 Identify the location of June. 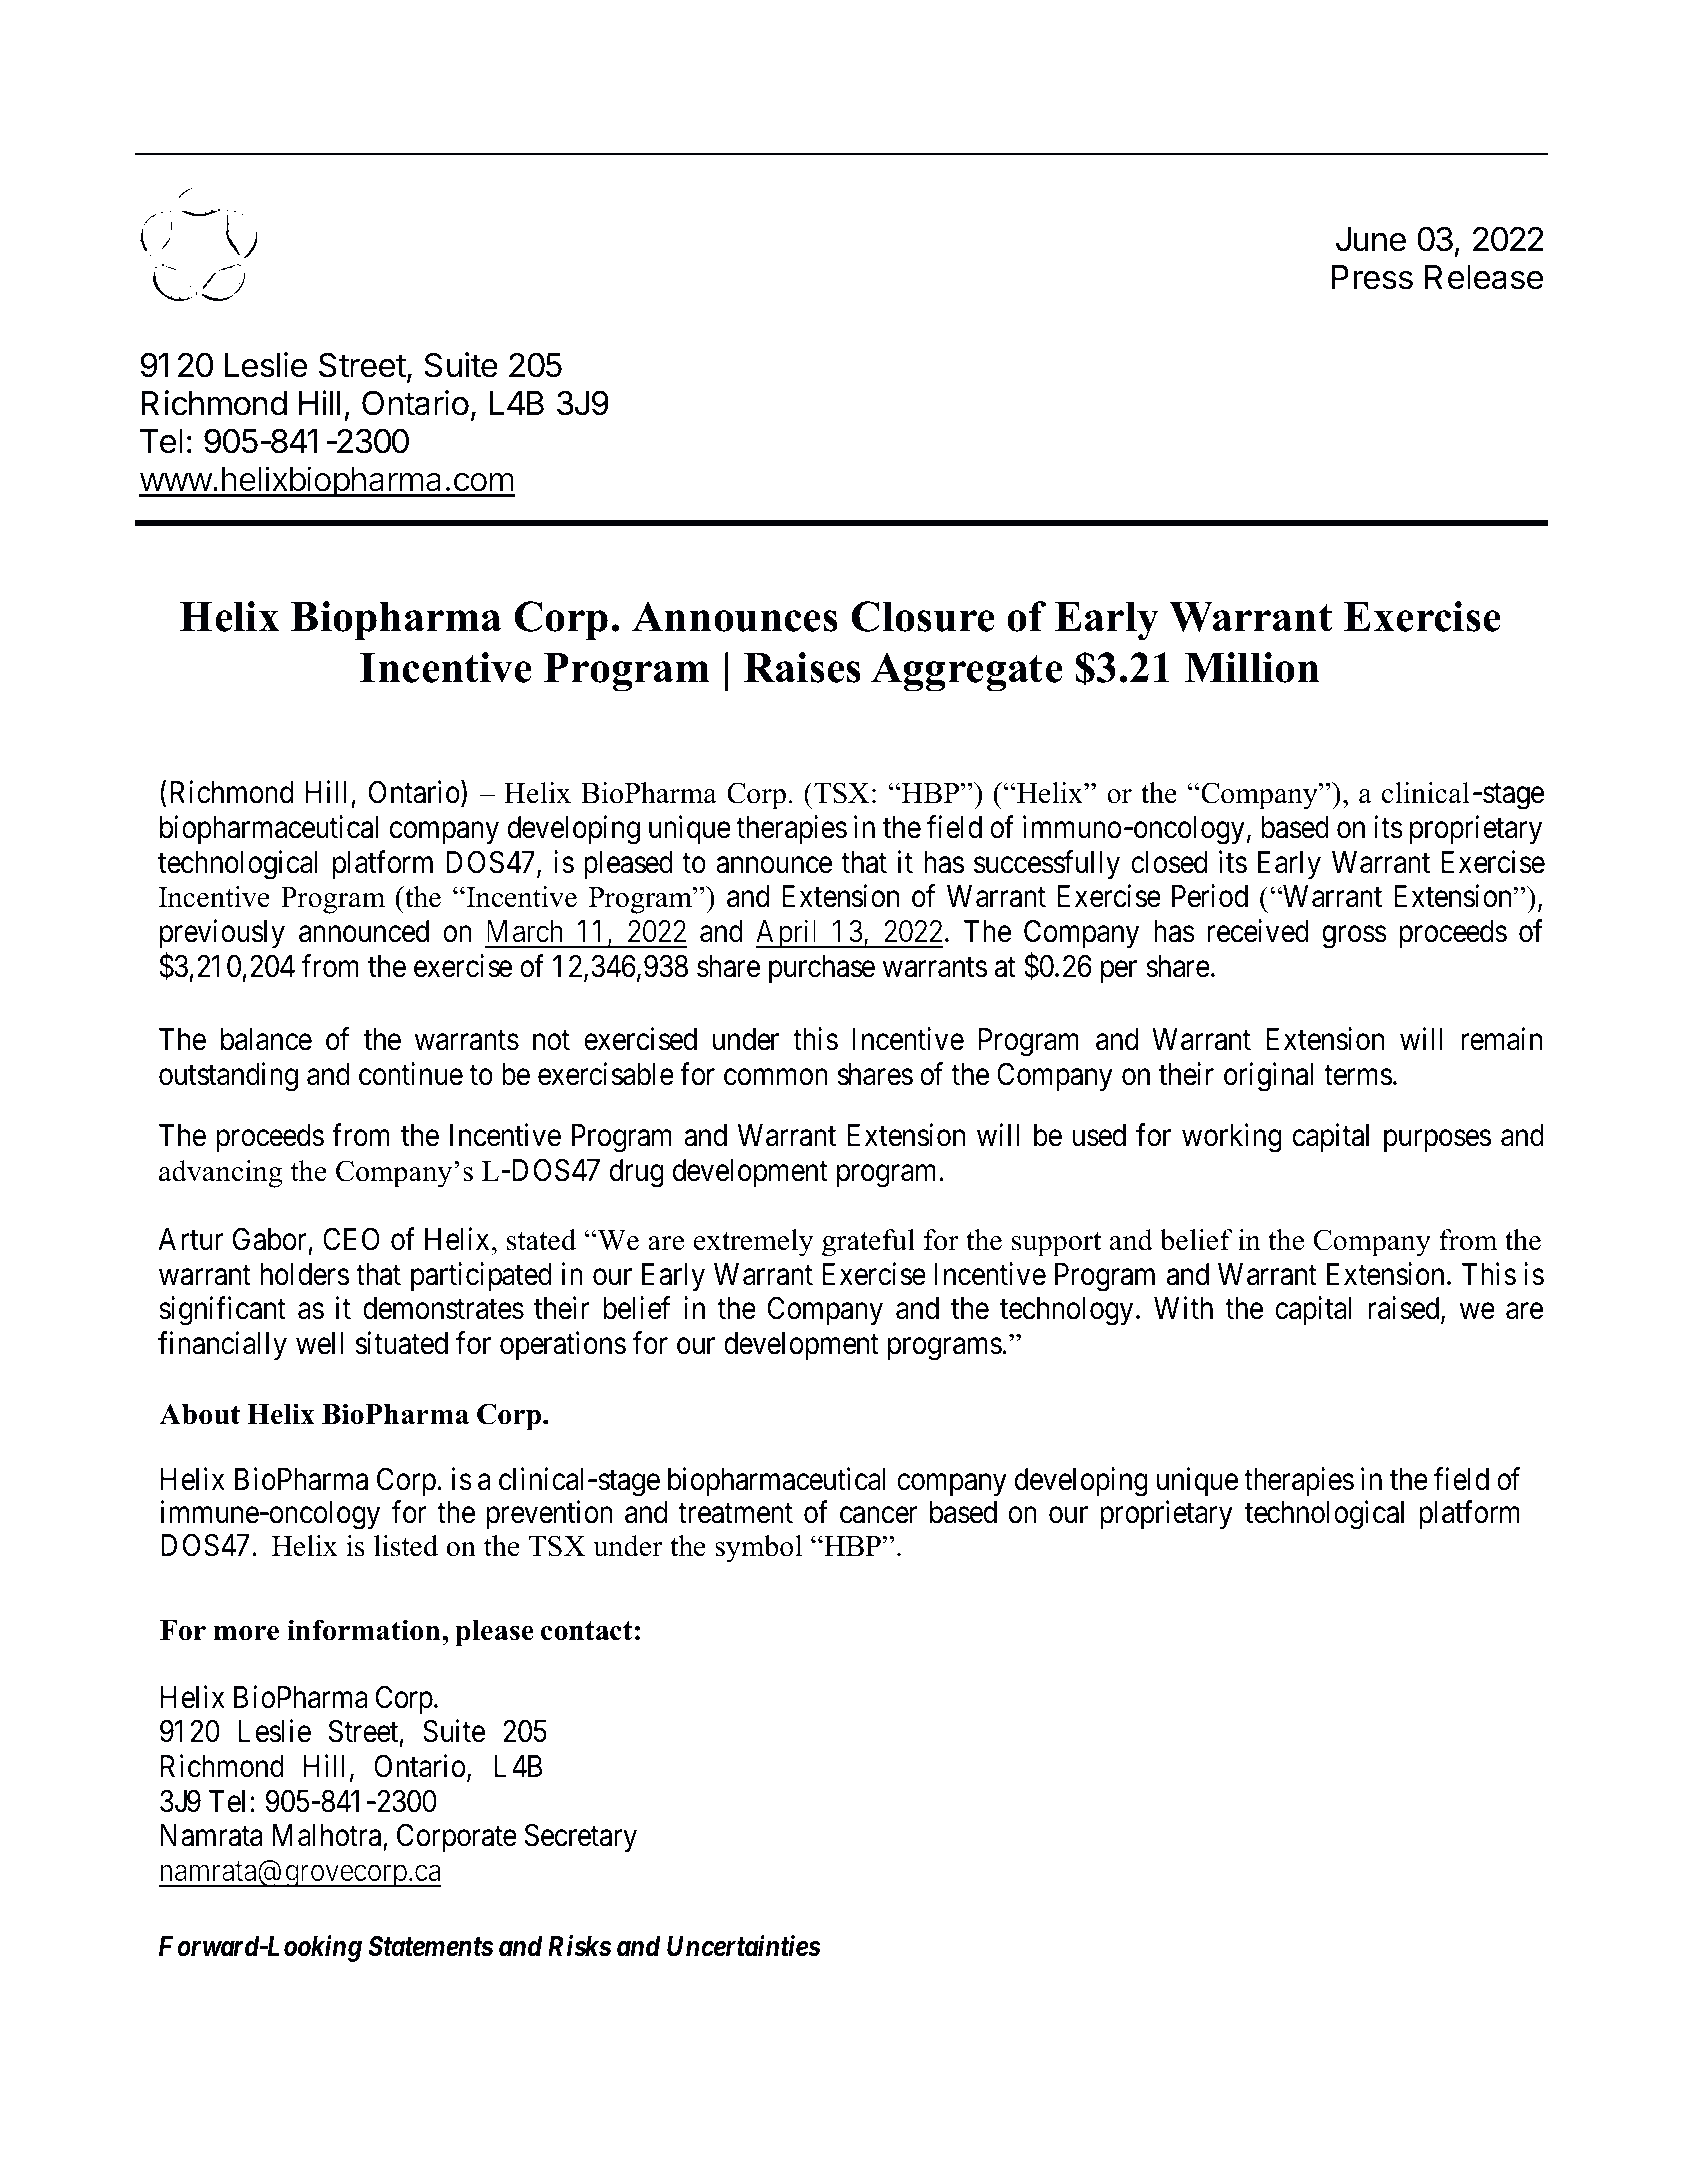
(1371, 239).
